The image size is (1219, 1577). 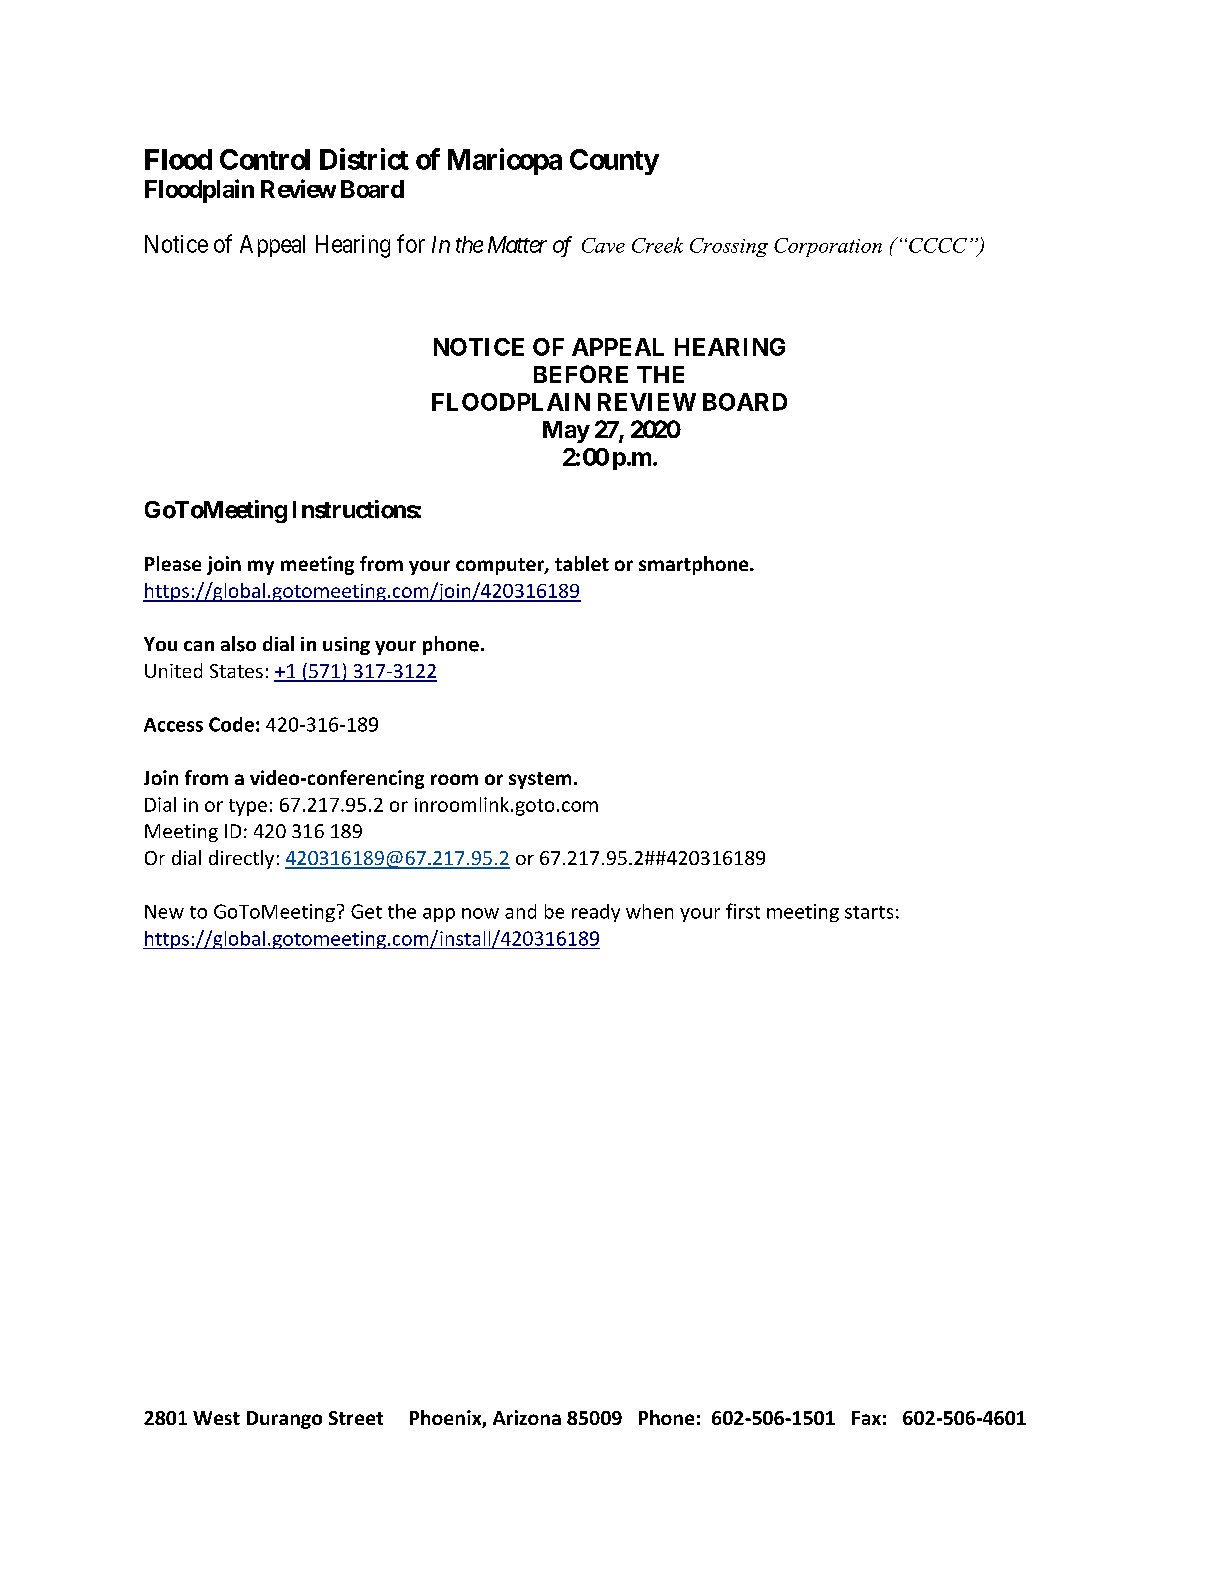 What do you see at coordinates (540, 780) in the screenshot?
I see `system` at bounding box center [540, 780].
